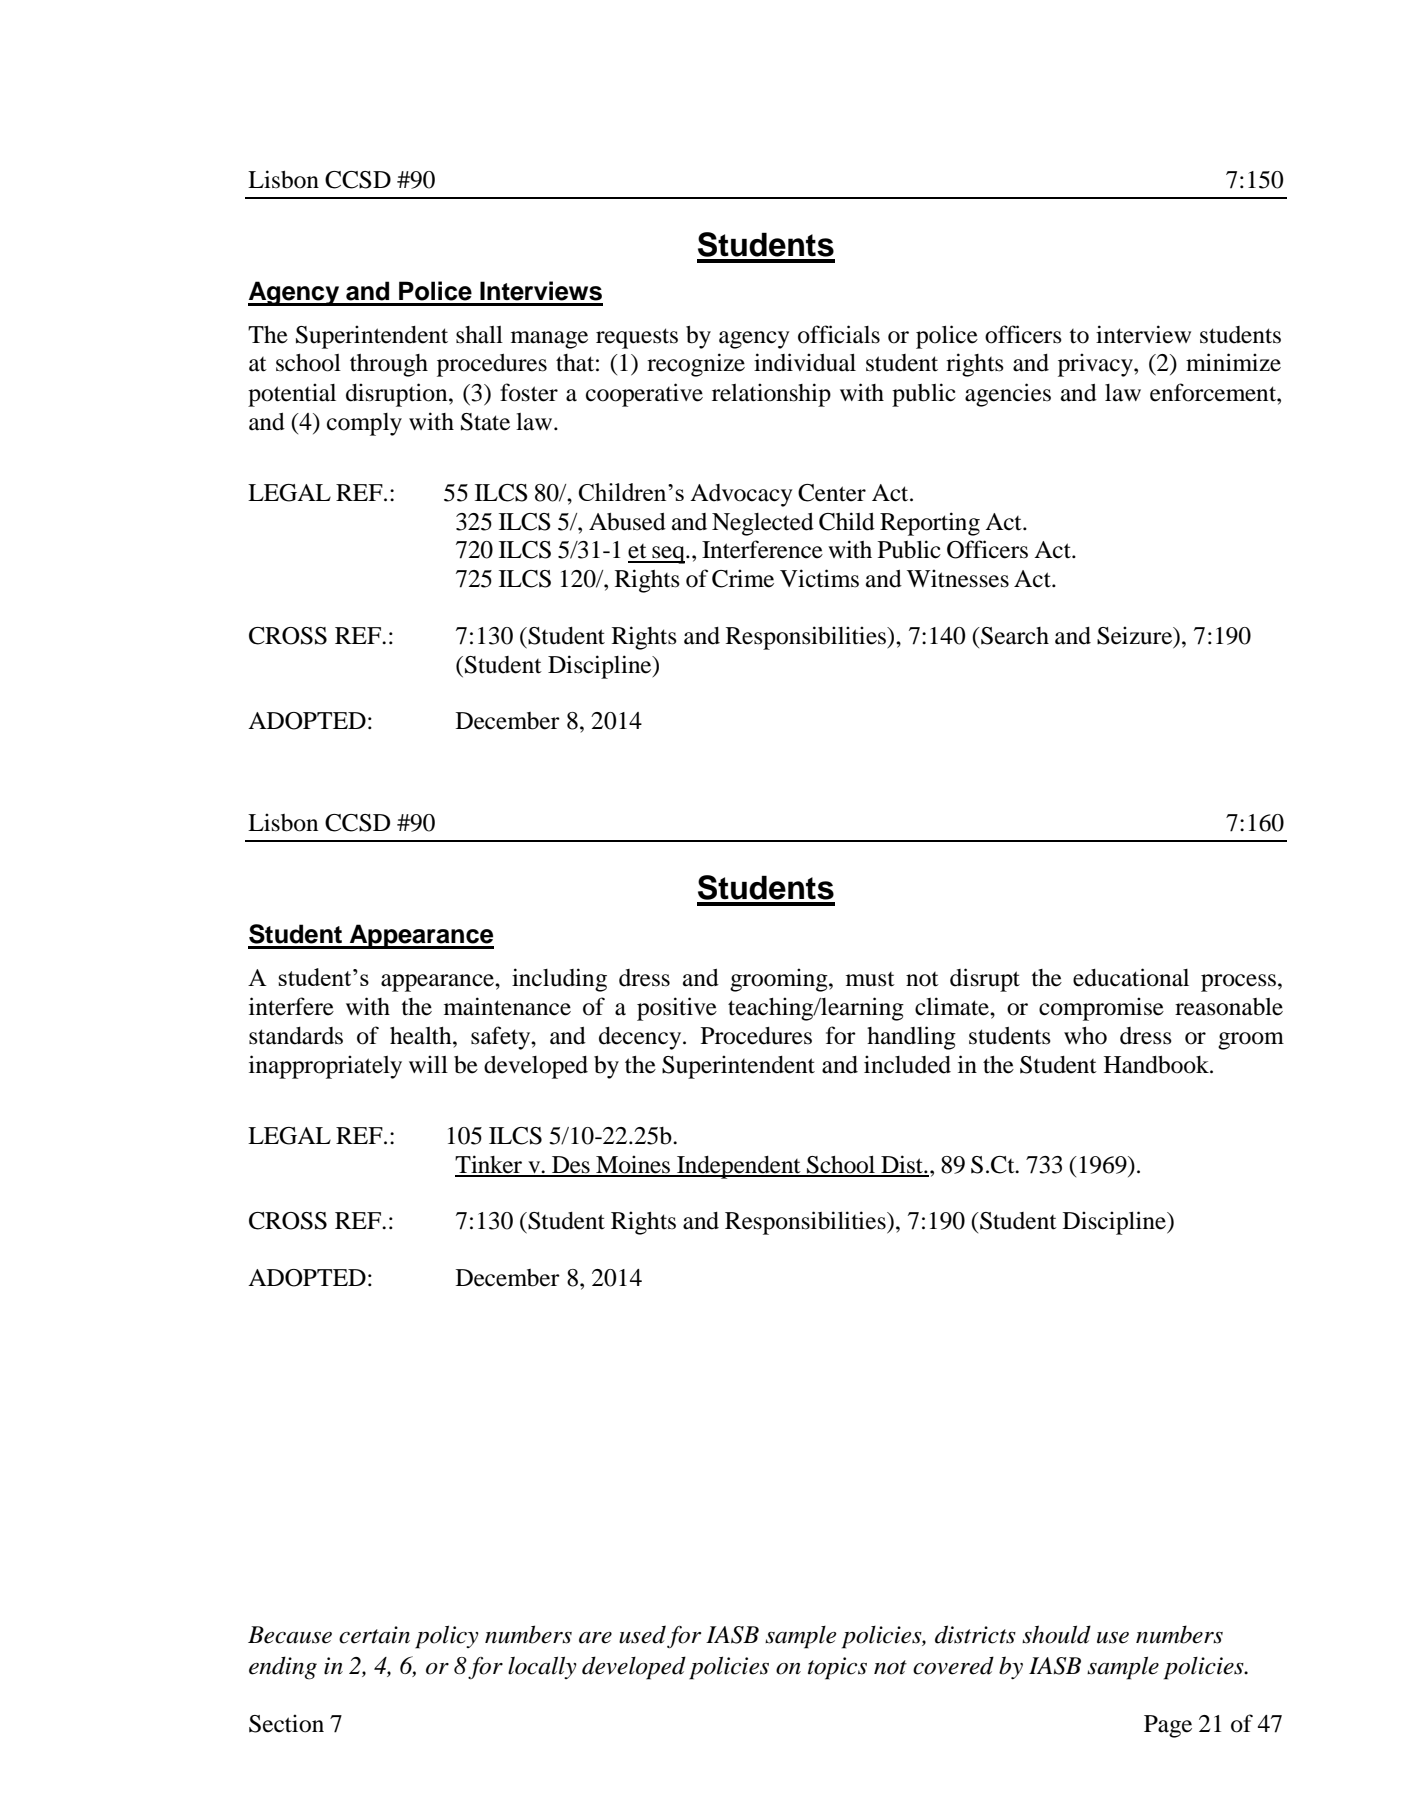  Describe the element at coordinates (771, 395) in the image. I see `relationship` at that location.
